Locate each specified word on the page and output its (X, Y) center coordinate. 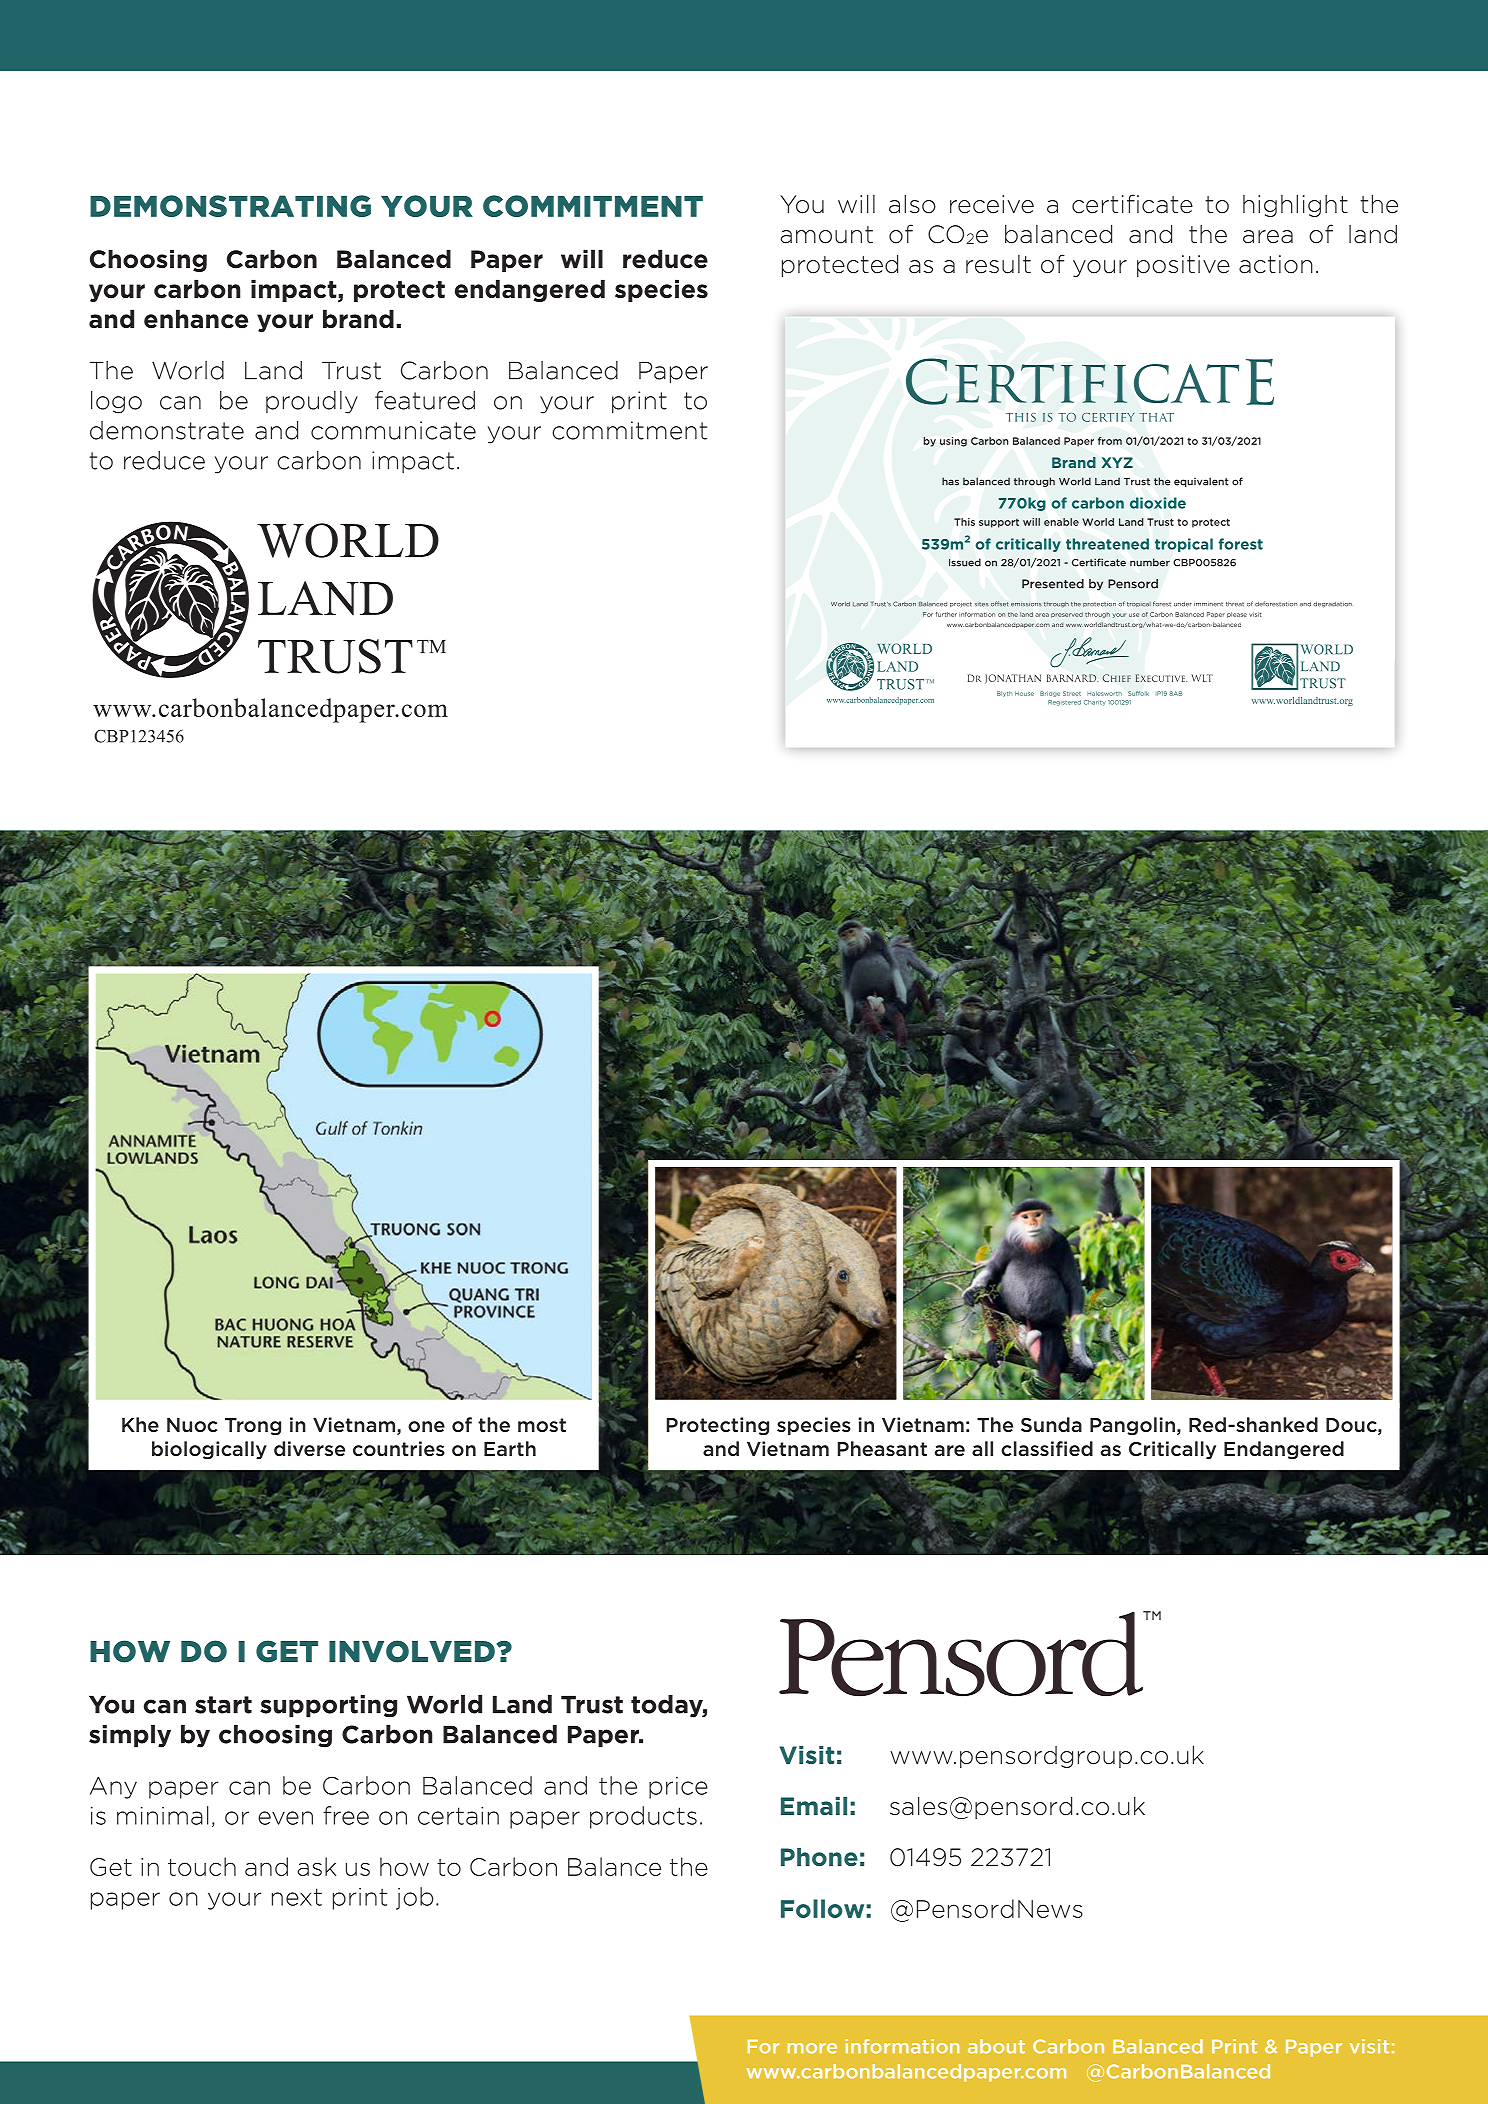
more (812, 2048)
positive (1183, 266)
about (996, 2046)
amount (827, 235)
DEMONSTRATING (230, 206)
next (297, 1897)
